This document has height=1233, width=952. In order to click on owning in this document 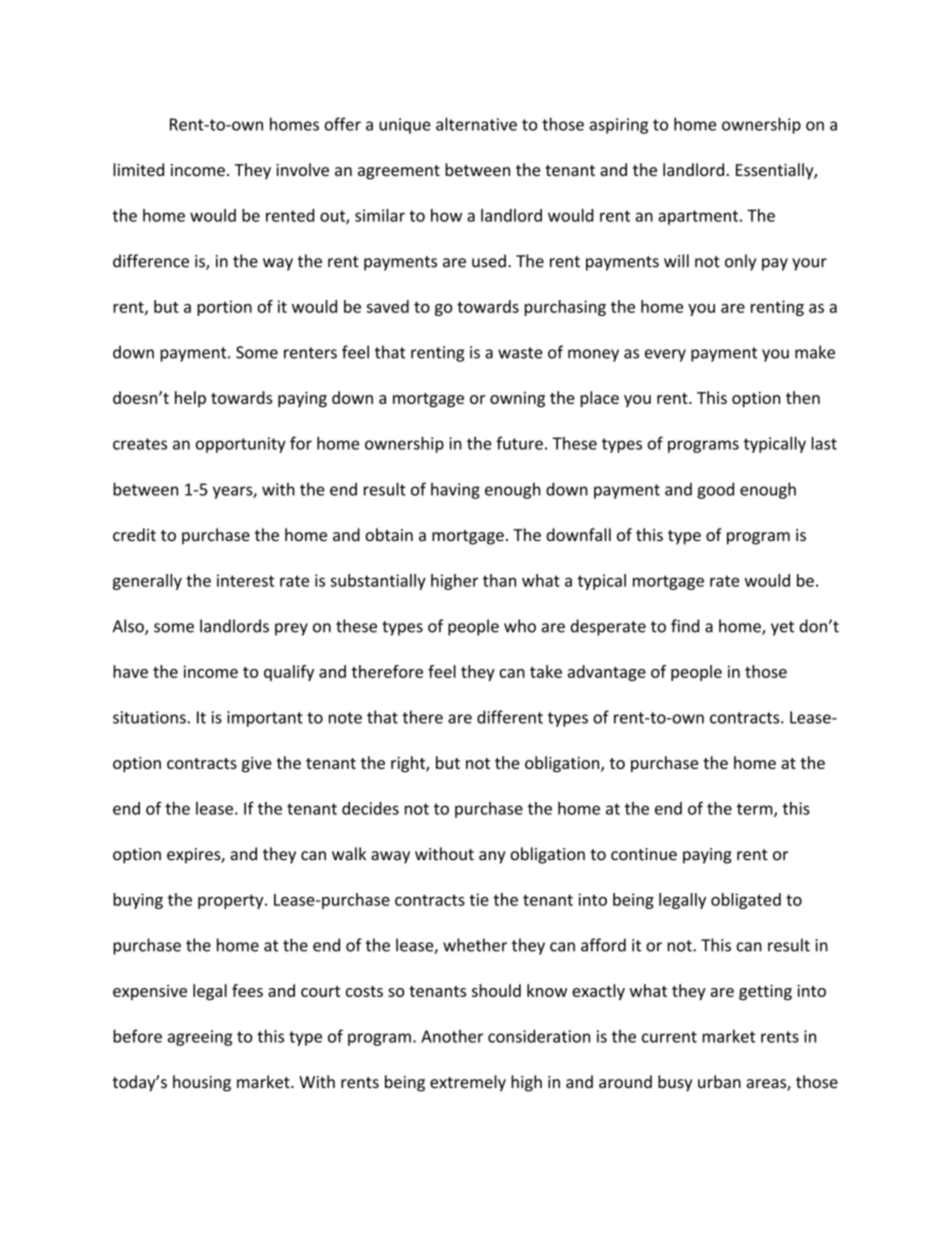, I will do `click(517, 400)`.
